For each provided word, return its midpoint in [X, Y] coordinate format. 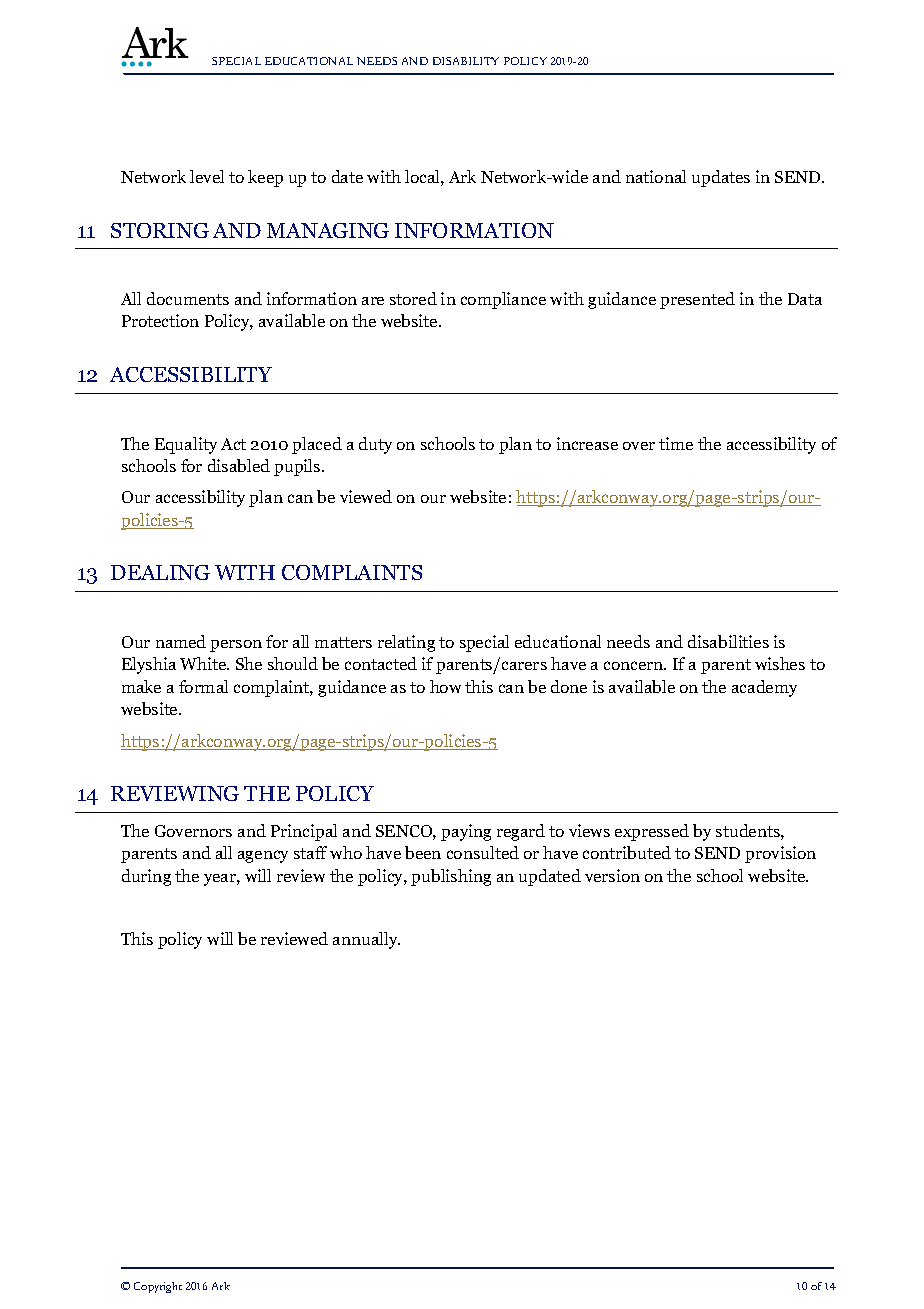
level [207, 176]
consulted [483, 852]
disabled [239, 465]
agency [263, 856]
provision [780, 854]
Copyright [158, 1287]
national [656, 176]
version [612, 875]
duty [375, 445]
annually [366, 940]
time [676, 443]
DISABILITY [466, 61]
